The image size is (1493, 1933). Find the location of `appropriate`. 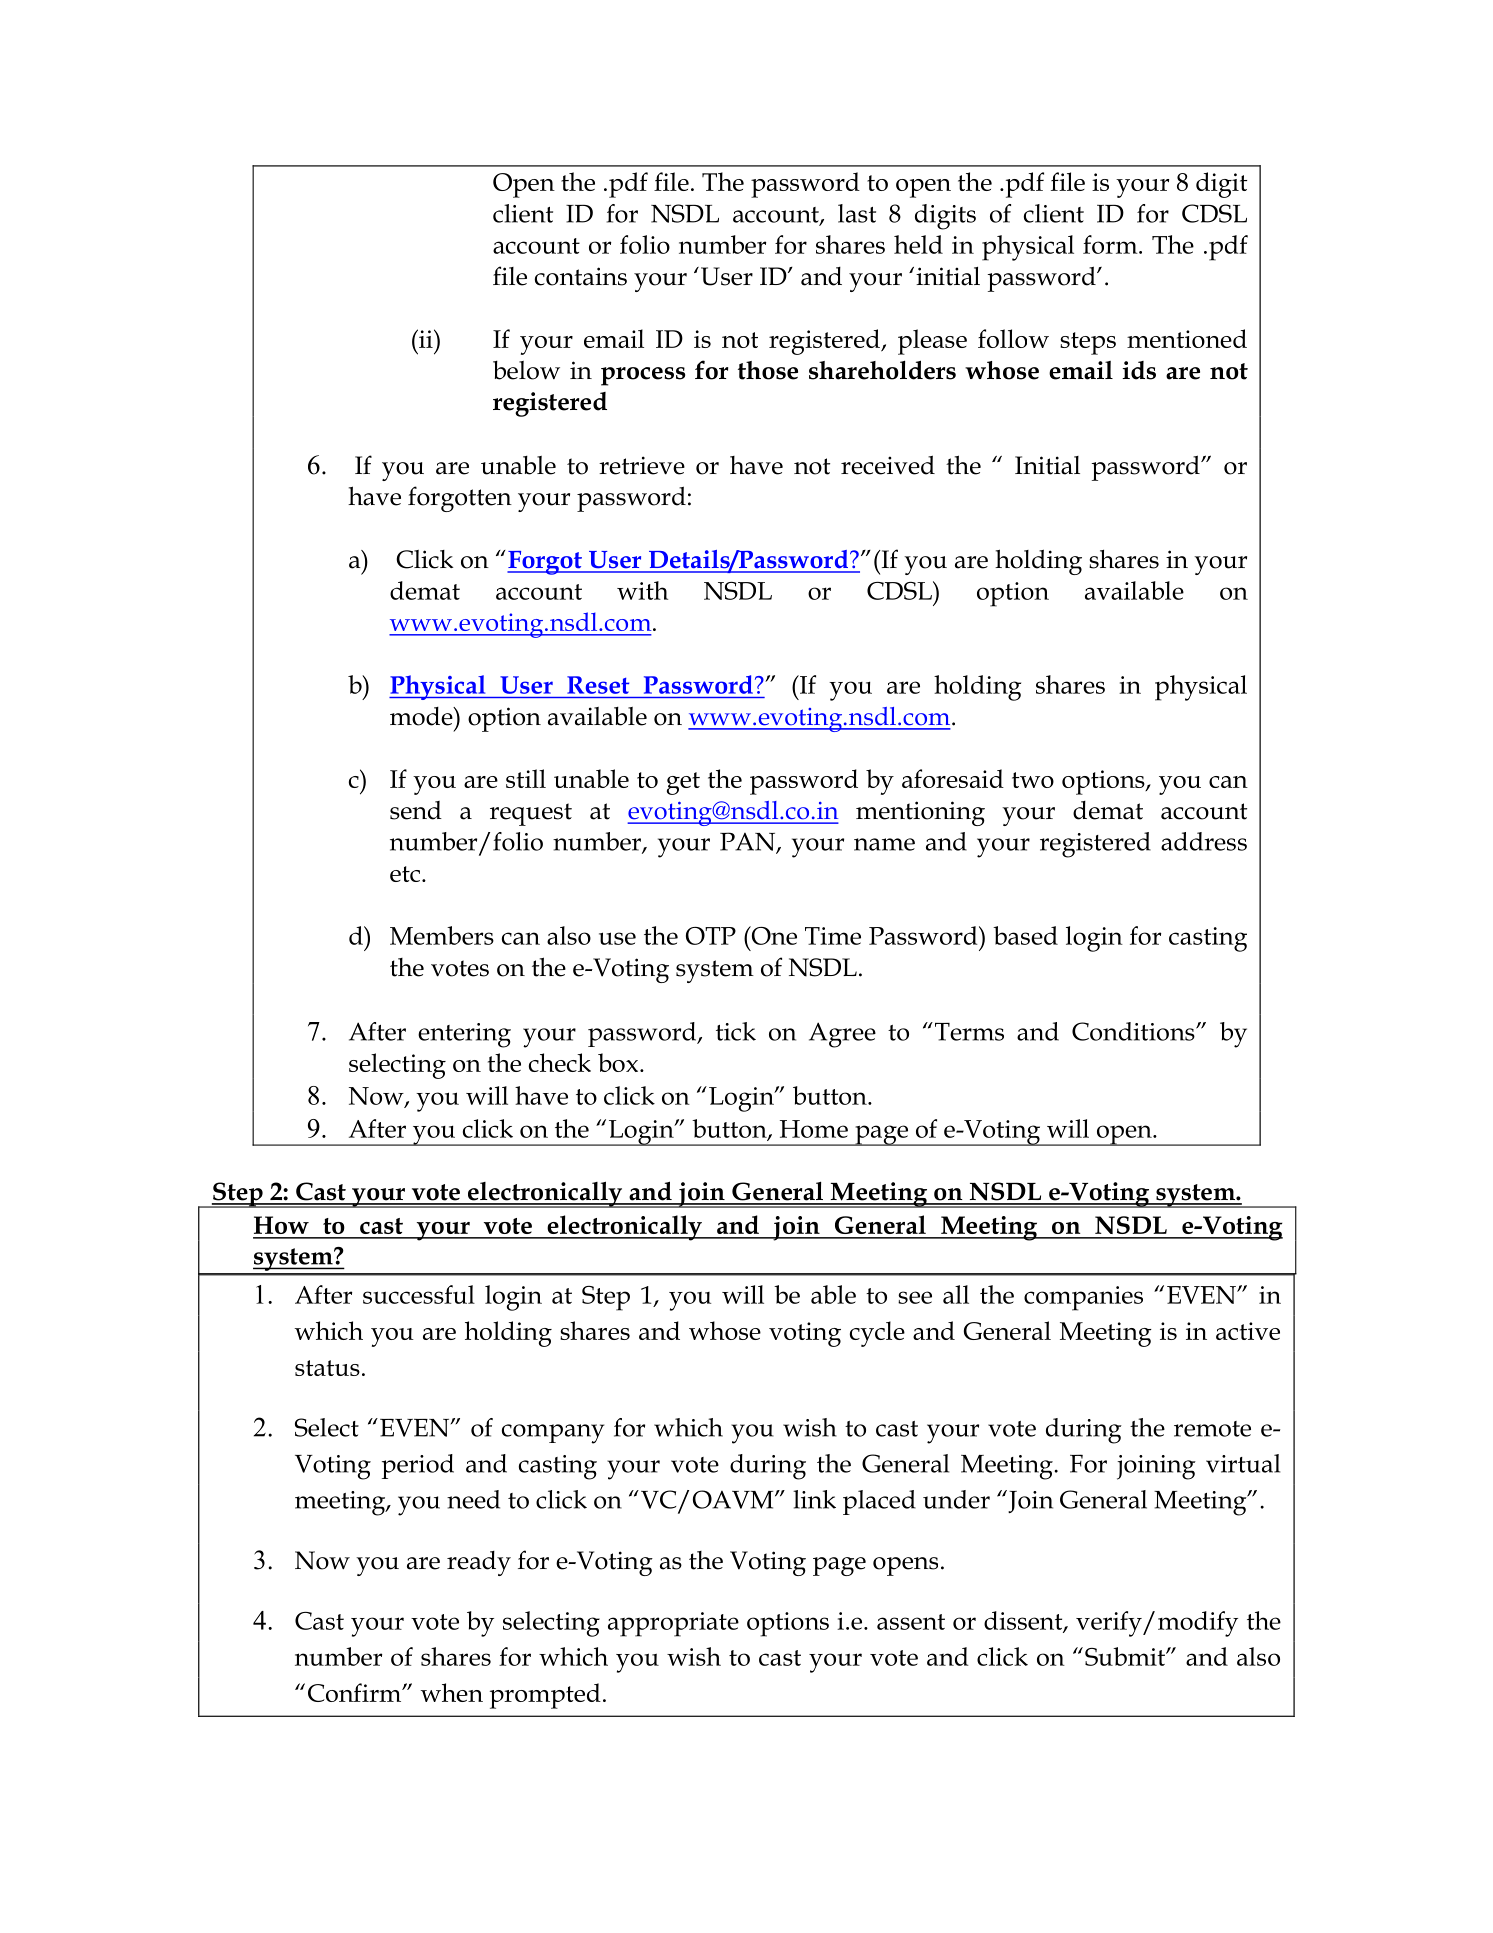

appropriate is located at coordinates (673, 1624).
